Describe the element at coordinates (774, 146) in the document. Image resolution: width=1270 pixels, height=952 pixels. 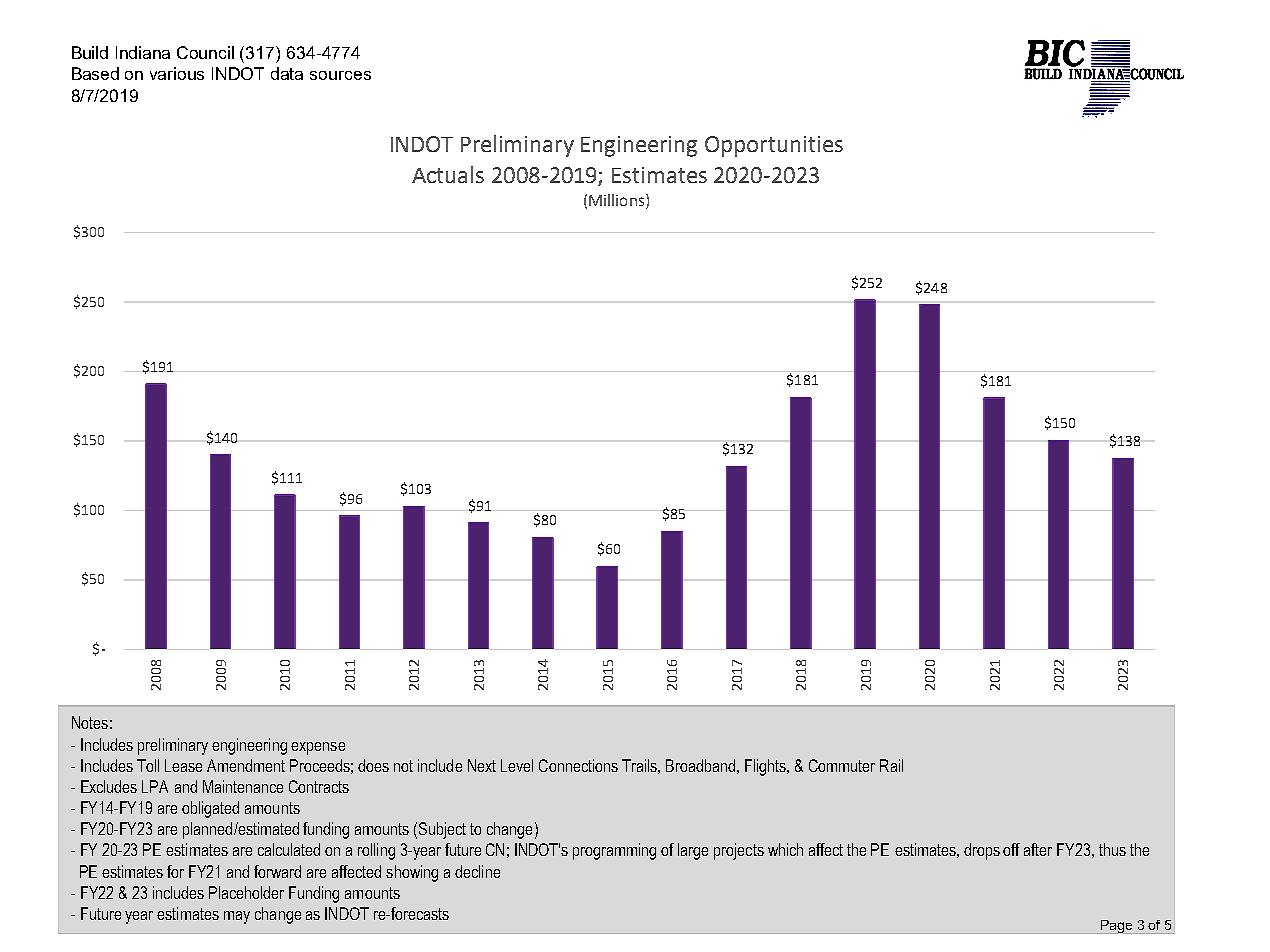
I see `Opportunities` at that location.
